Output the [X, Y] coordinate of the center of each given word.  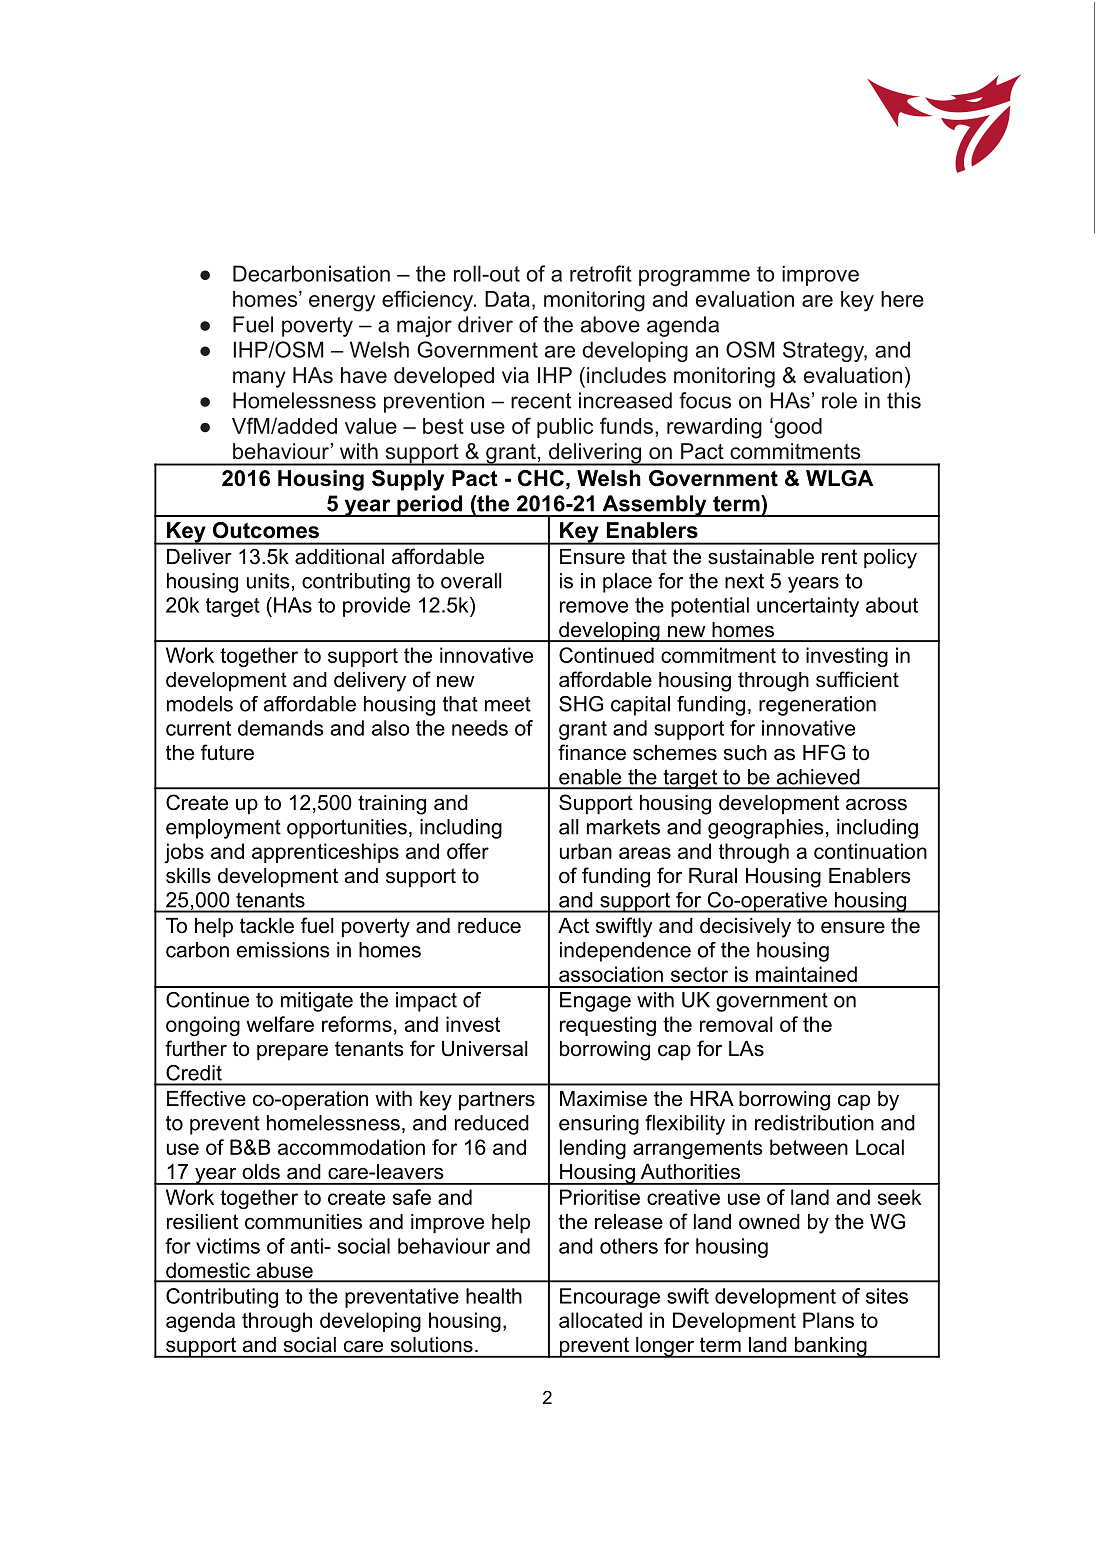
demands [281, 728]
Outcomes [266, 530]
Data [507, 299]
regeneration [817, 706]
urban [586, 851]
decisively [745, 928]
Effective [206, 1098]
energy [342, 303]
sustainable [761, 557]
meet [508, 704]
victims [228, 1246]
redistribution [814, 1123]
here [902, 299]
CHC [541, 478]
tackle [267, 926]
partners [497, 1101]
